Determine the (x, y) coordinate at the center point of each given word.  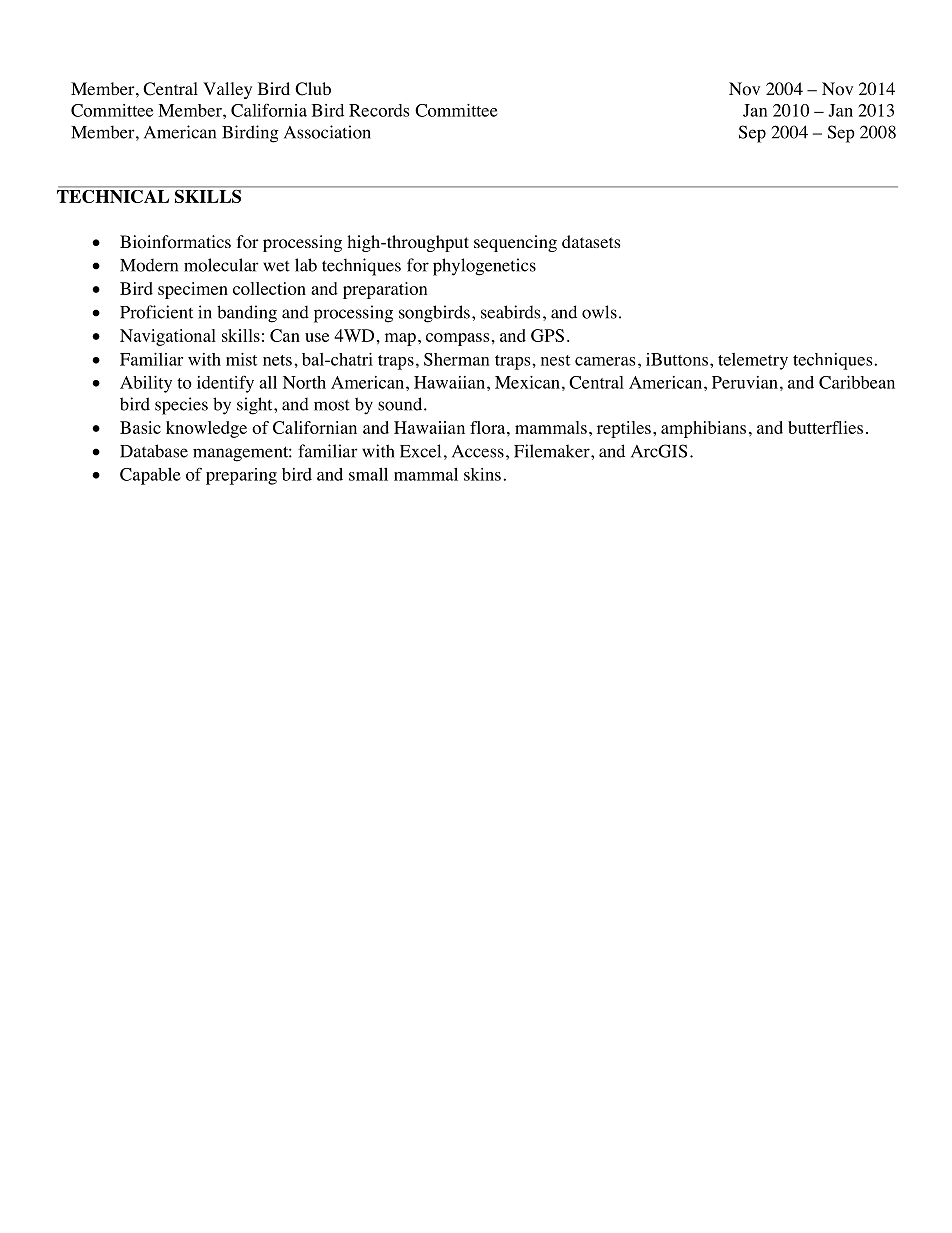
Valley (227, 90)
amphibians (703, 429)
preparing (241, 476)
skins (482, 474)
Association (327, 132)
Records (379, 110)
